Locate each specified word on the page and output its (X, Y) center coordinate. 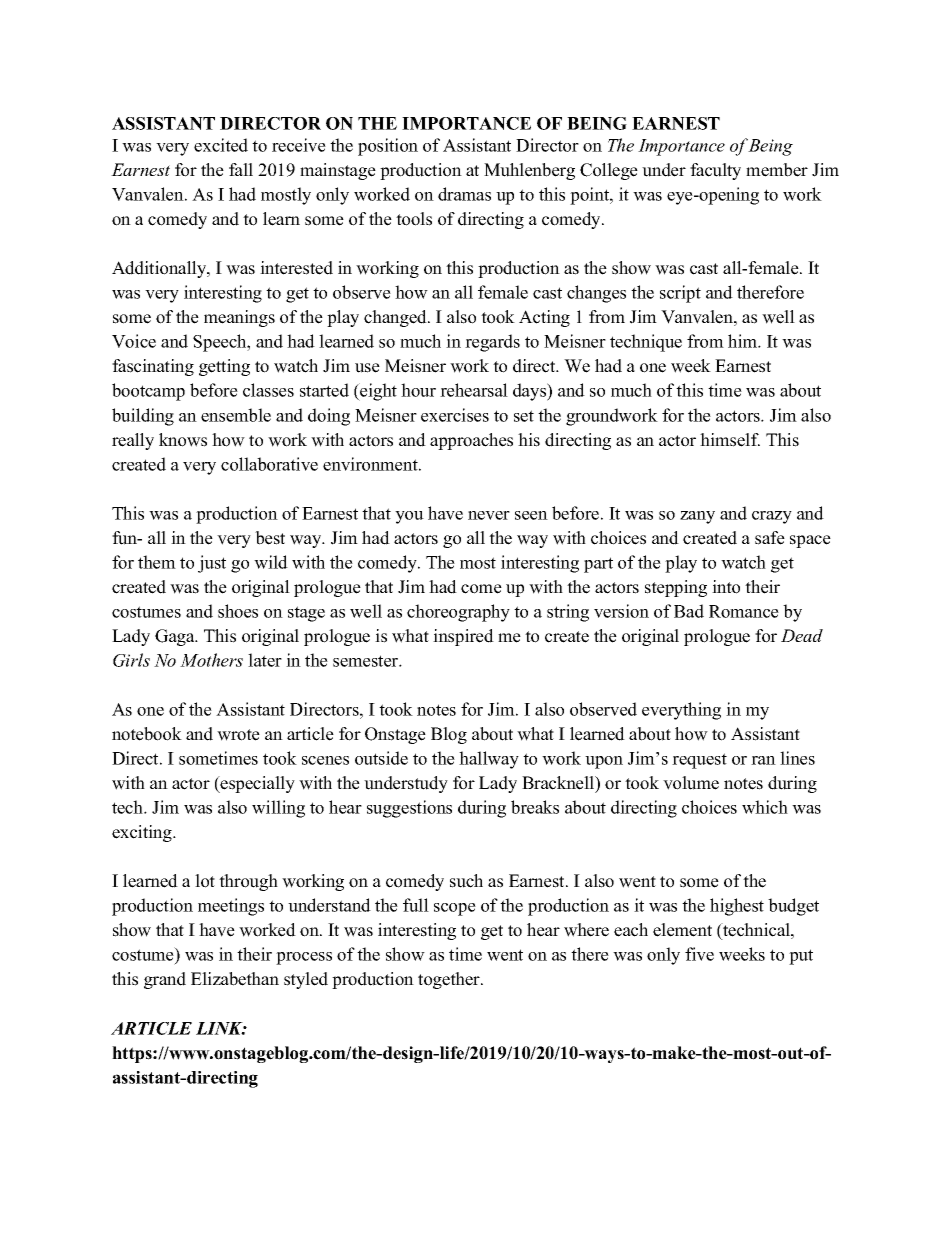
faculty (715, 171)
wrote (238, 735)
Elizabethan (235, 979)
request (699, 761)
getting (224, 367)
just (212, 564)
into (726, 587)
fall (241, 169)
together (450, 980)
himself (730, 440)
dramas (464, 194)
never (489, 515)
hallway (489, 760)
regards (492, 343)
